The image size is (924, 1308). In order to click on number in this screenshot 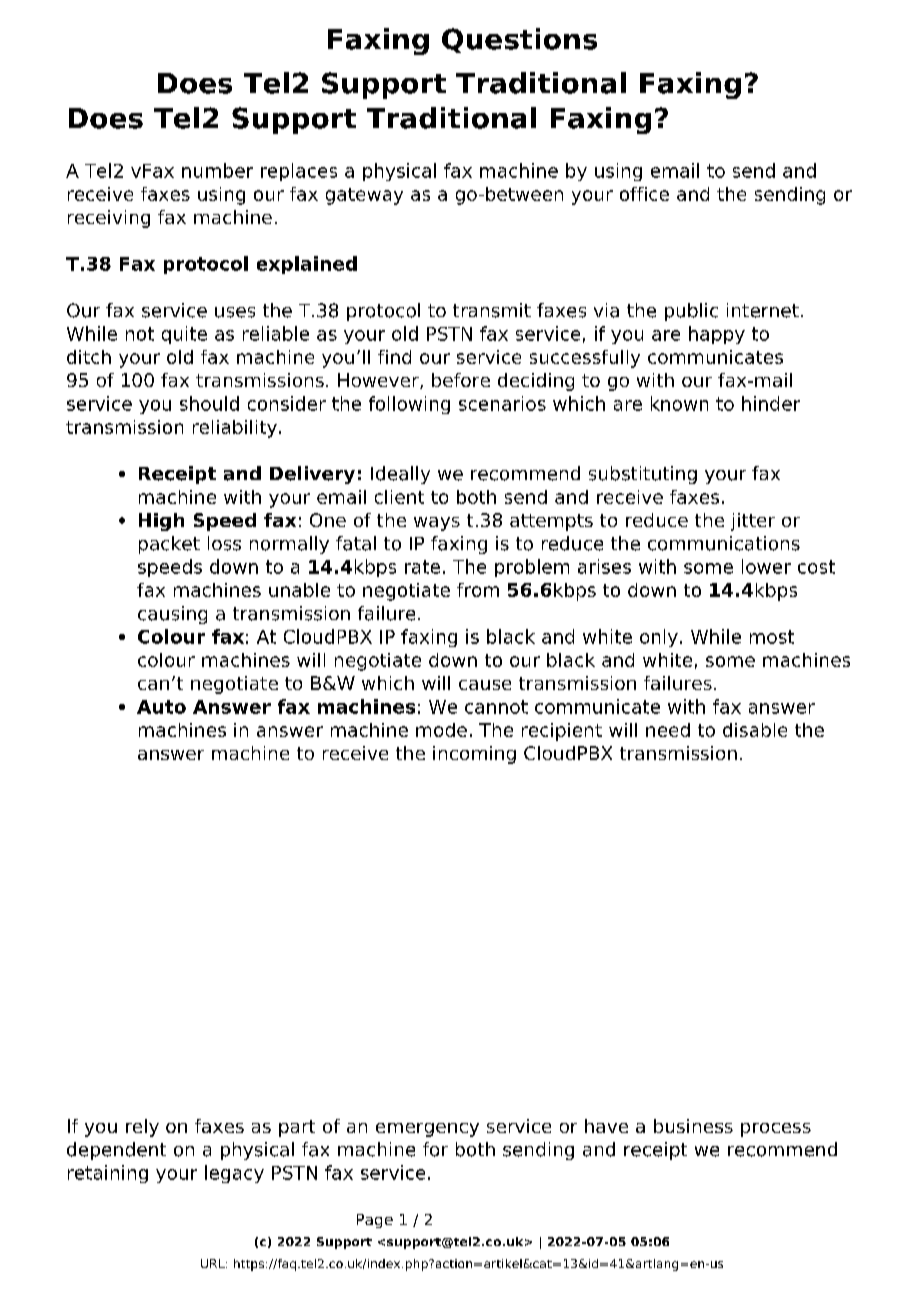, I will do `click(217, 170)`.
